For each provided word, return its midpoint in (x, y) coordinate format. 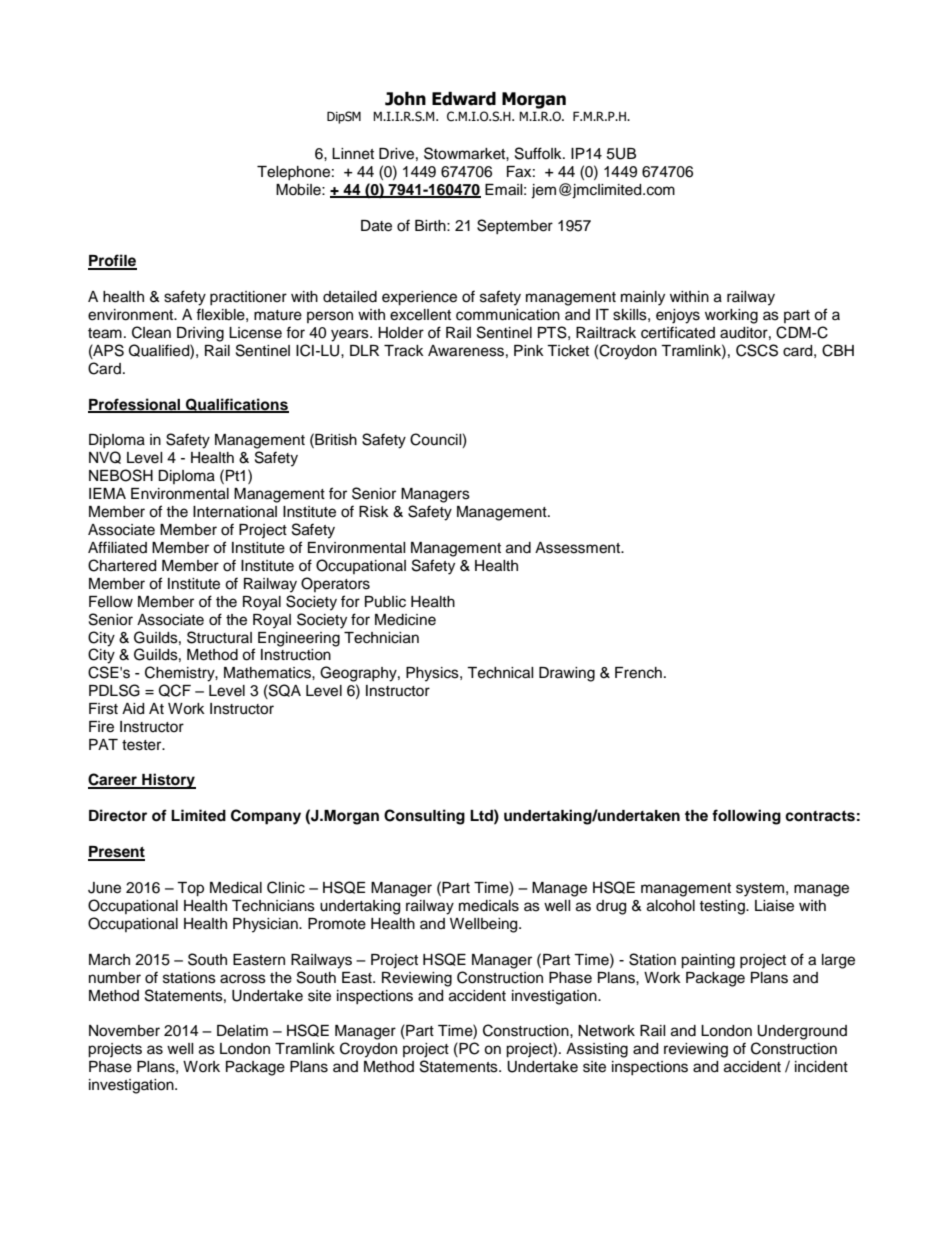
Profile (112, 261)
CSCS (757, 350)
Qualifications (236, 405)
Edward (464, 99)
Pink (529, 350)
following (746, 817)
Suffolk (539, 153)
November (124, 1031)
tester (143, 745)
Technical (500, 673)
